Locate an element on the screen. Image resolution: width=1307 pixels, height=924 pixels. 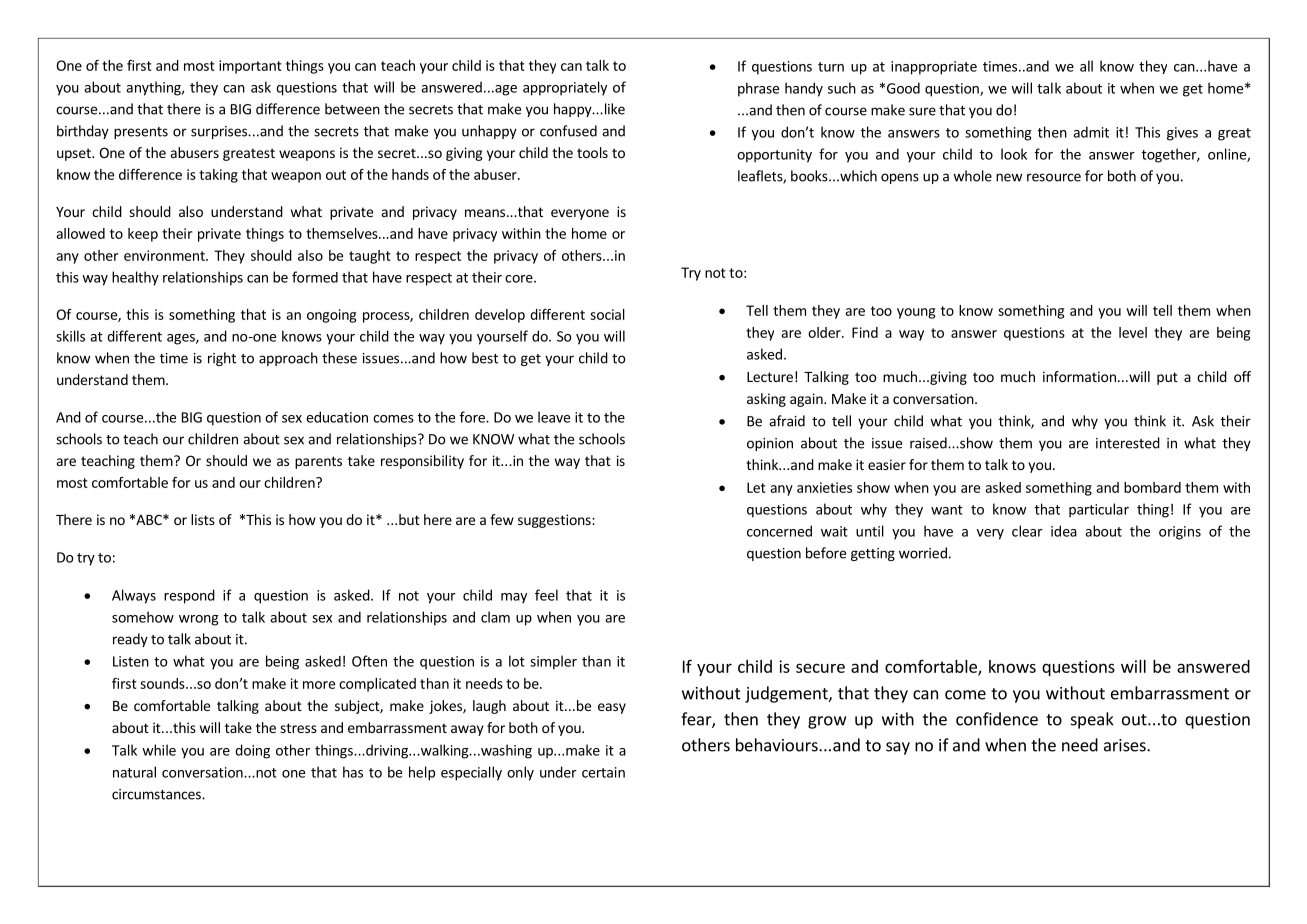
admit is located at coordinates (1091, 132).
